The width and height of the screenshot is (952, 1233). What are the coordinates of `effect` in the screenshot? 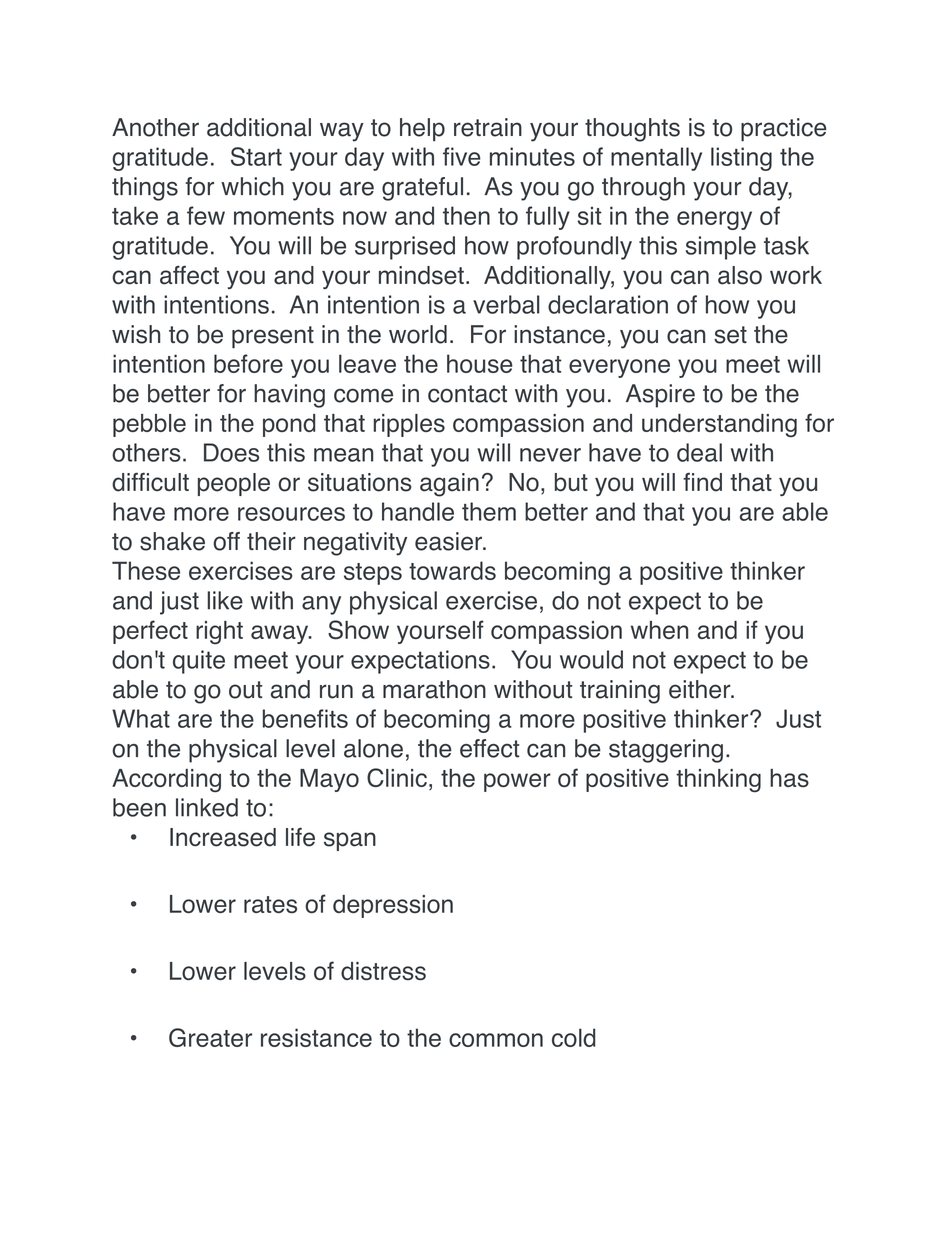 It's located at (490, 748).
